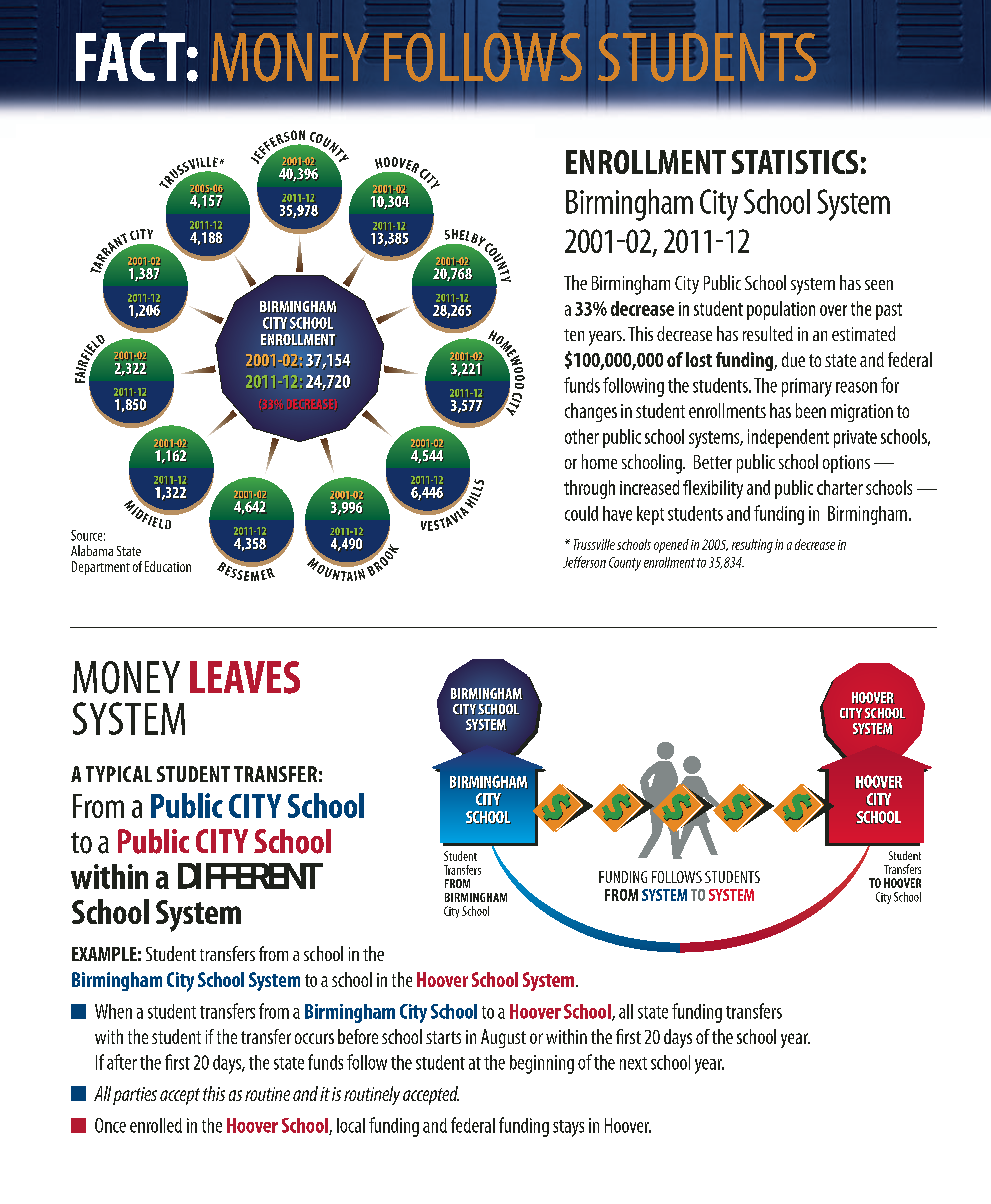 The height and width of the screenshot is (1204, 991). What do you see at coordinates (879, 285) in the screenshot?
I see `seen` at bounding box center [879, 285].
